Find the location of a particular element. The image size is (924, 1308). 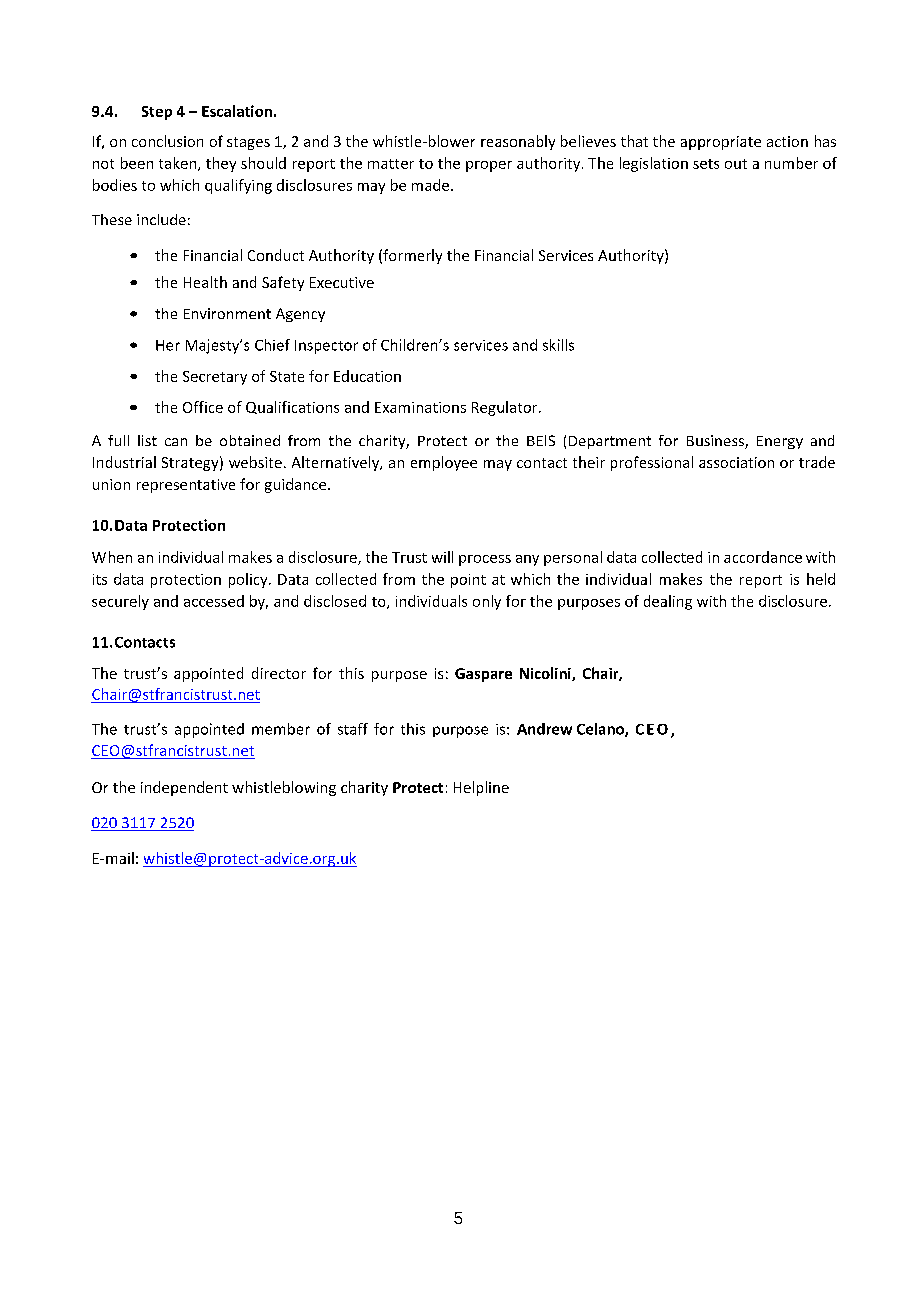

skills is located at coordinates (558, 345).
